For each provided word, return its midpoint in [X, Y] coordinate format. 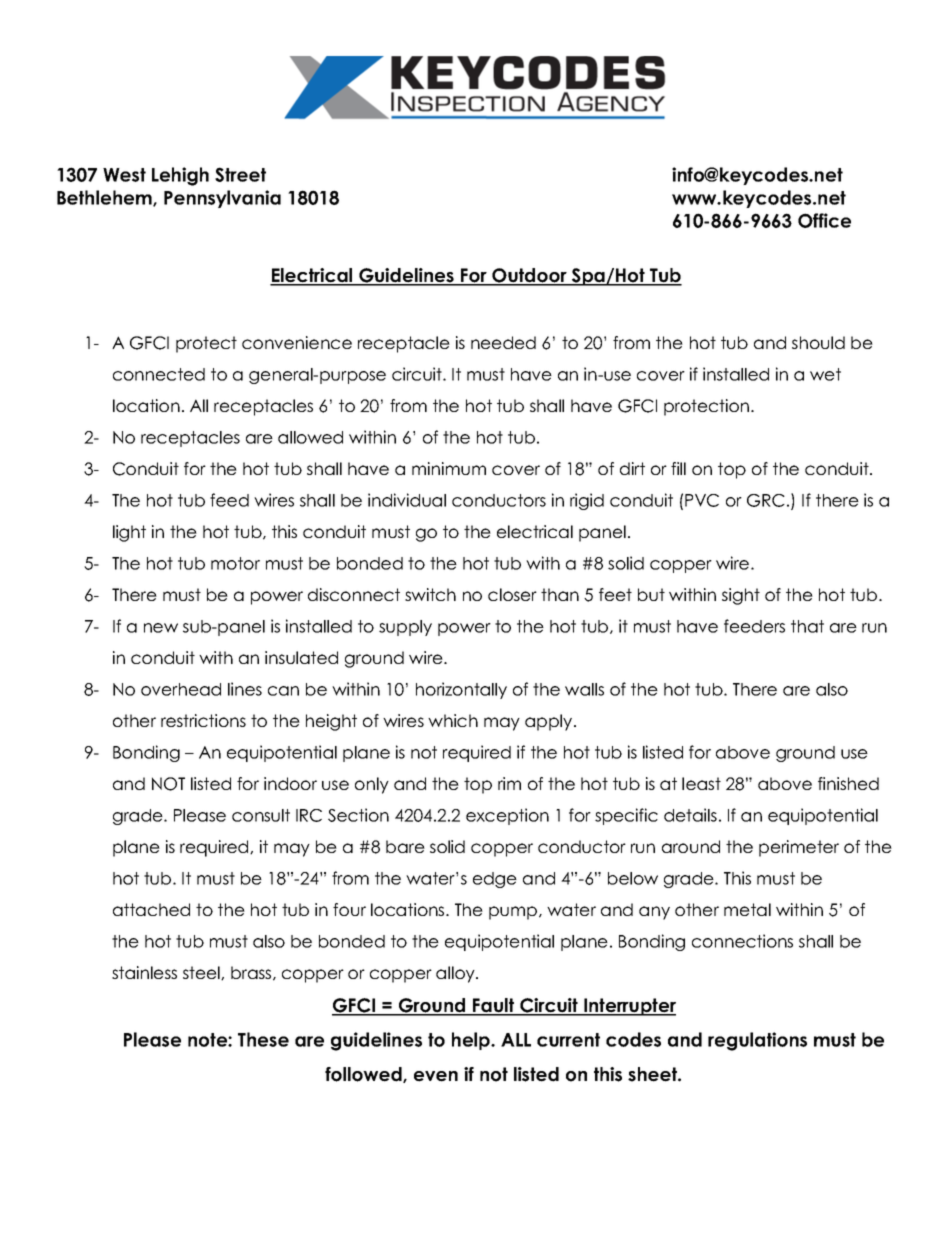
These [263, 1039]
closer [512, 594]
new [161, 628]
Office [824, 220]
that [807, 626]
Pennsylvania [222, 199]
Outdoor [529, 276]
